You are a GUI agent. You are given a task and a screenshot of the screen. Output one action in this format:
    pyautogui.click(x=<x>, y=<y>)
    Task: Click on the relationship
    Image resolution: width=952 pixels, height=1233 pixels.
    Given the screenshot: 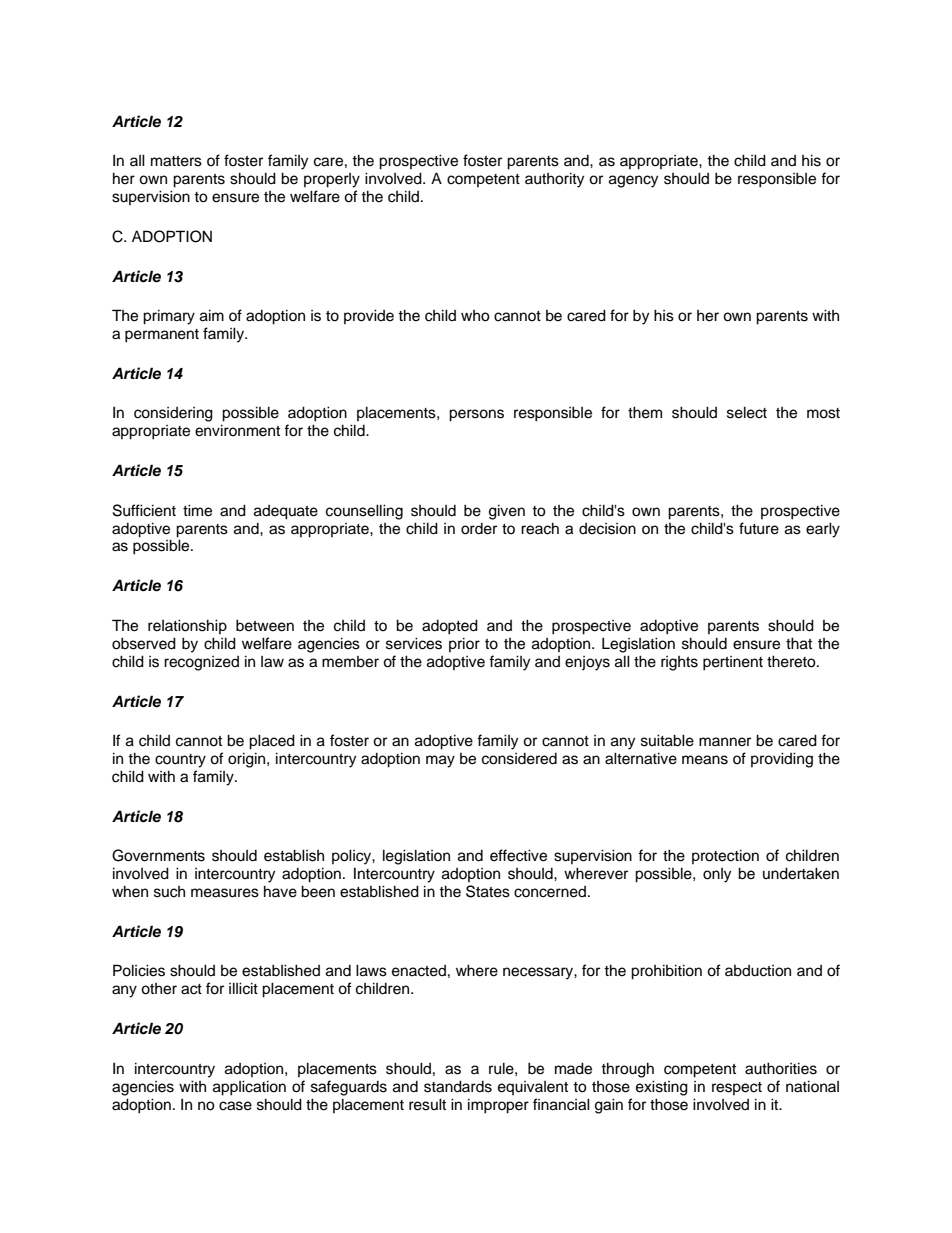 What is the action you would take?
    pyautogui.click(x=187, y=626)
